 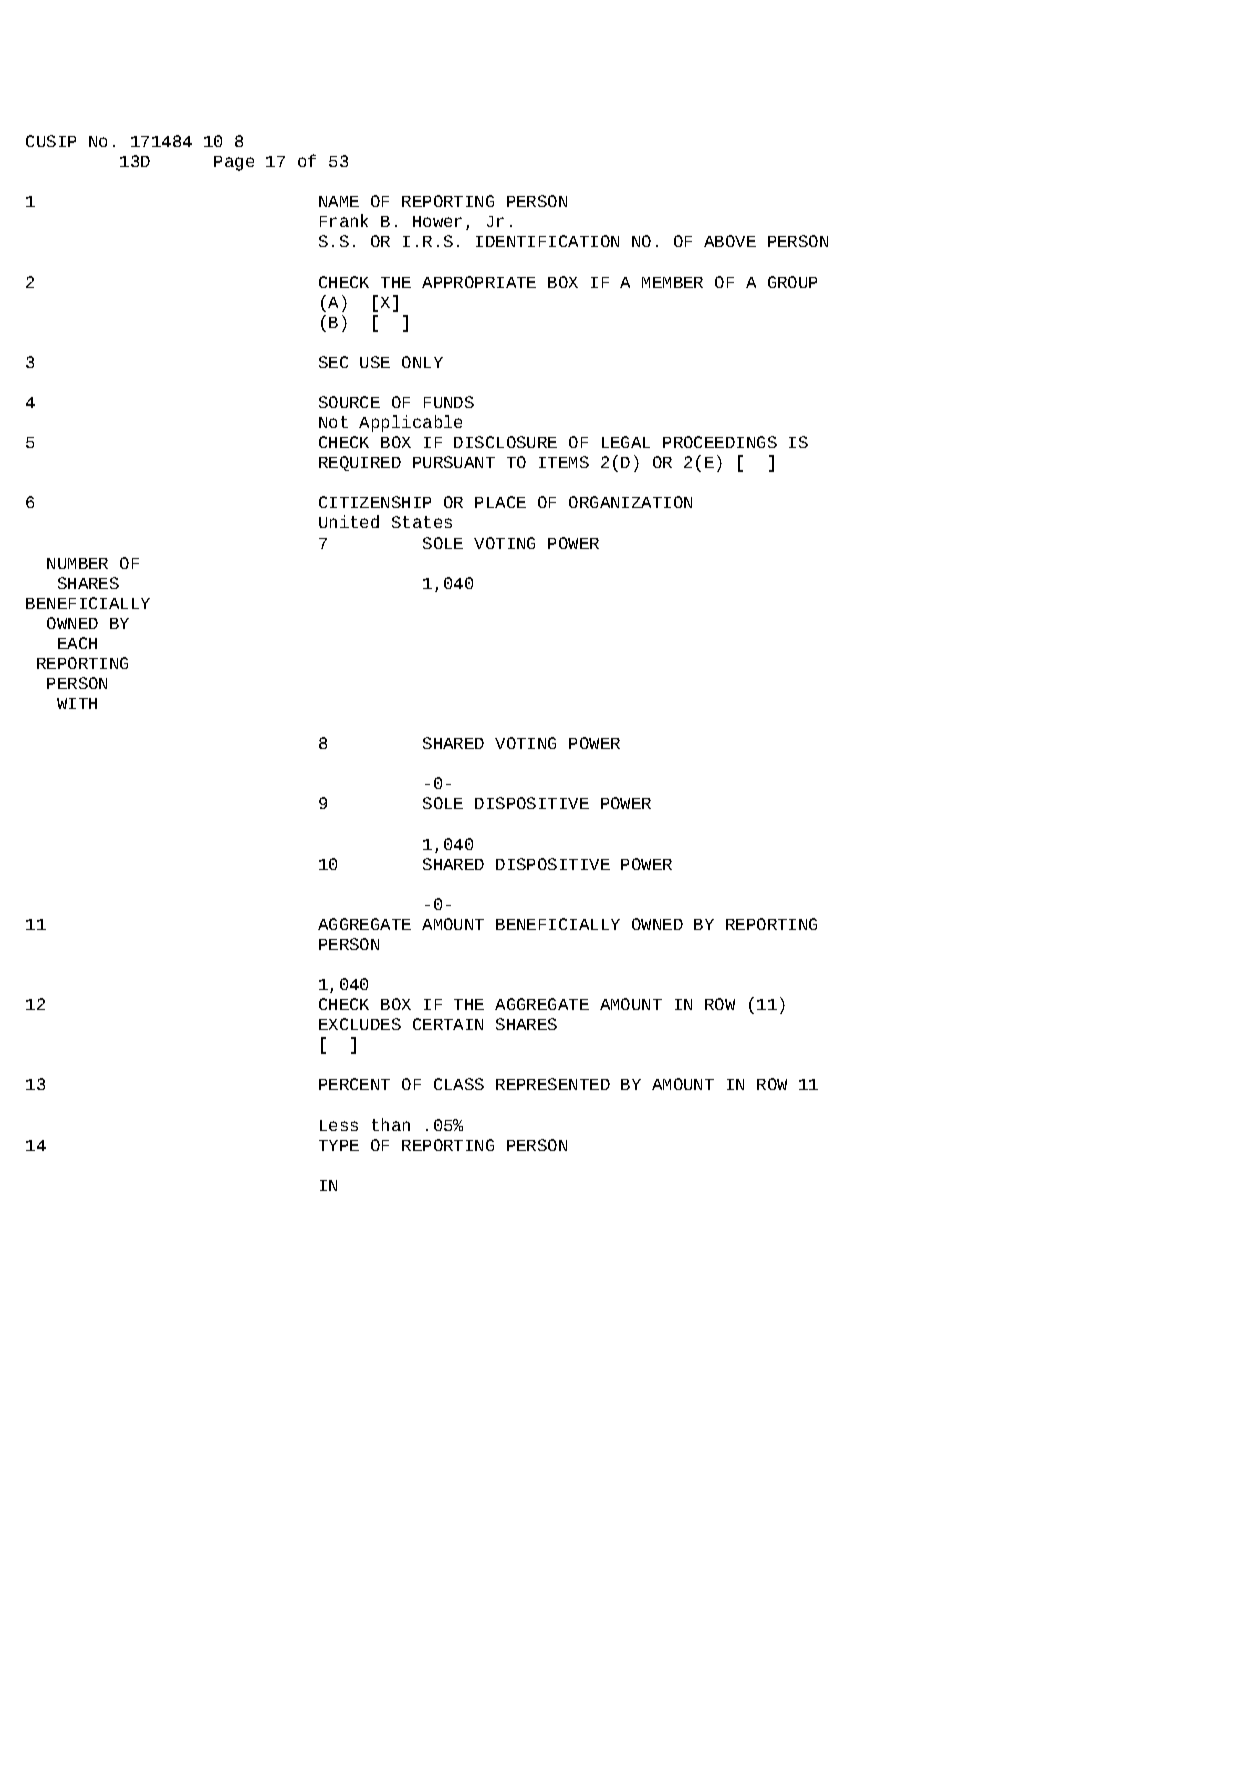 What do you see at coordinates (339, 201) in the screenshot?
I see `NAME` at bounding box center [339, 201].
